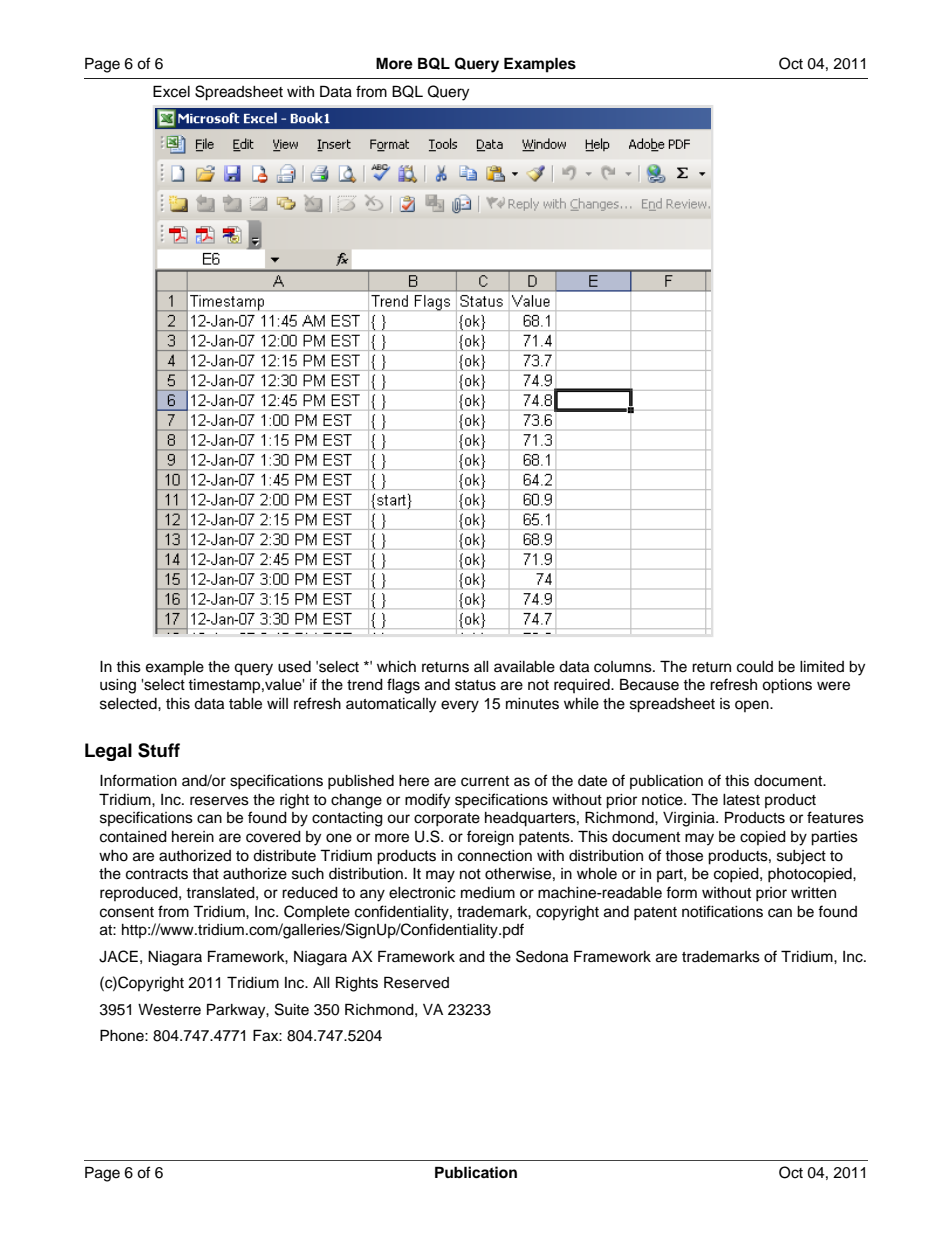 This screenshot has height=1233, width=952. Describe the element at coordinates (787, 686) in the screenshot. I see `options` at that location.
